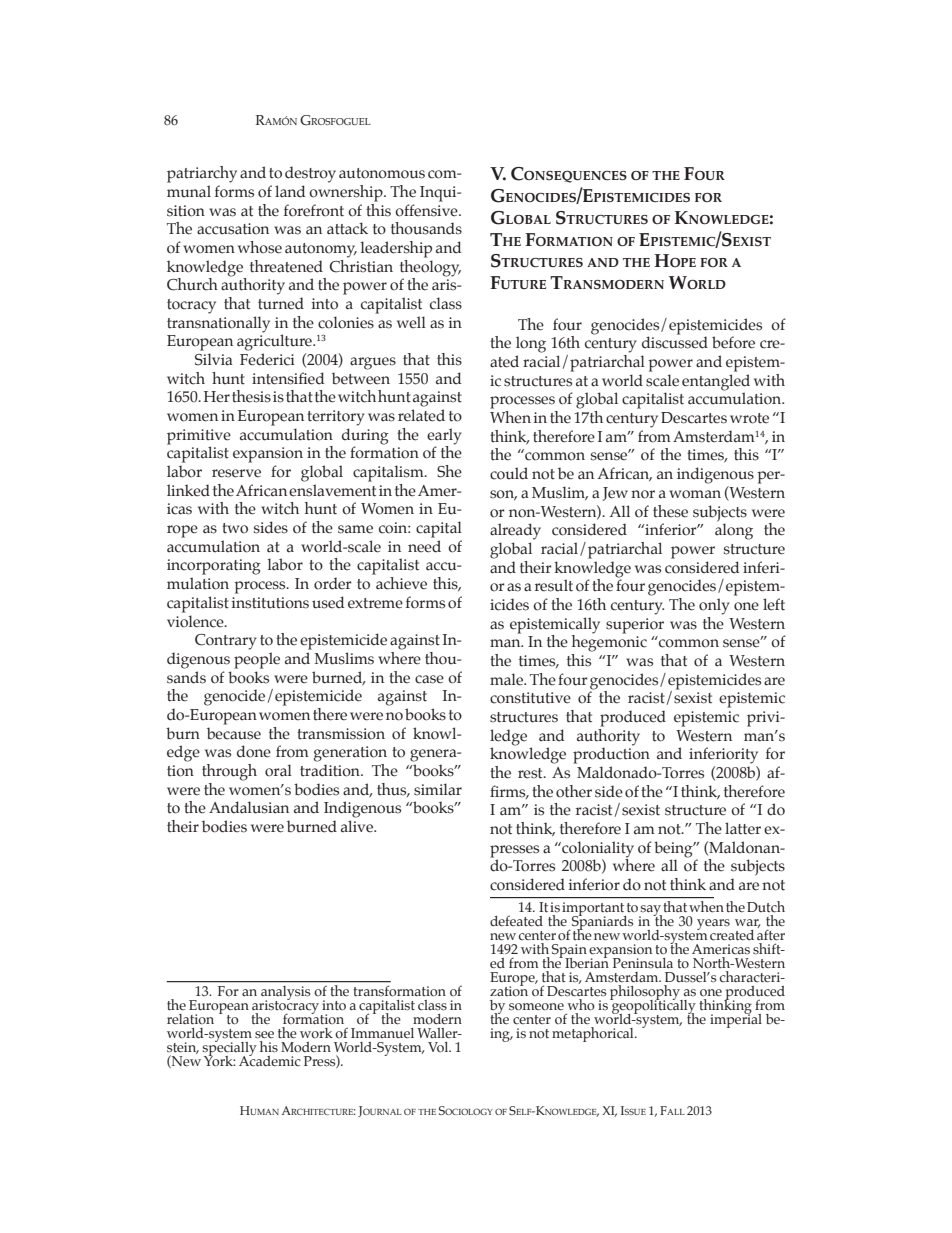 The image size is (952, 1233). Describe the element at coordinates (264, 1035) in the page. I see `see` at that location.
